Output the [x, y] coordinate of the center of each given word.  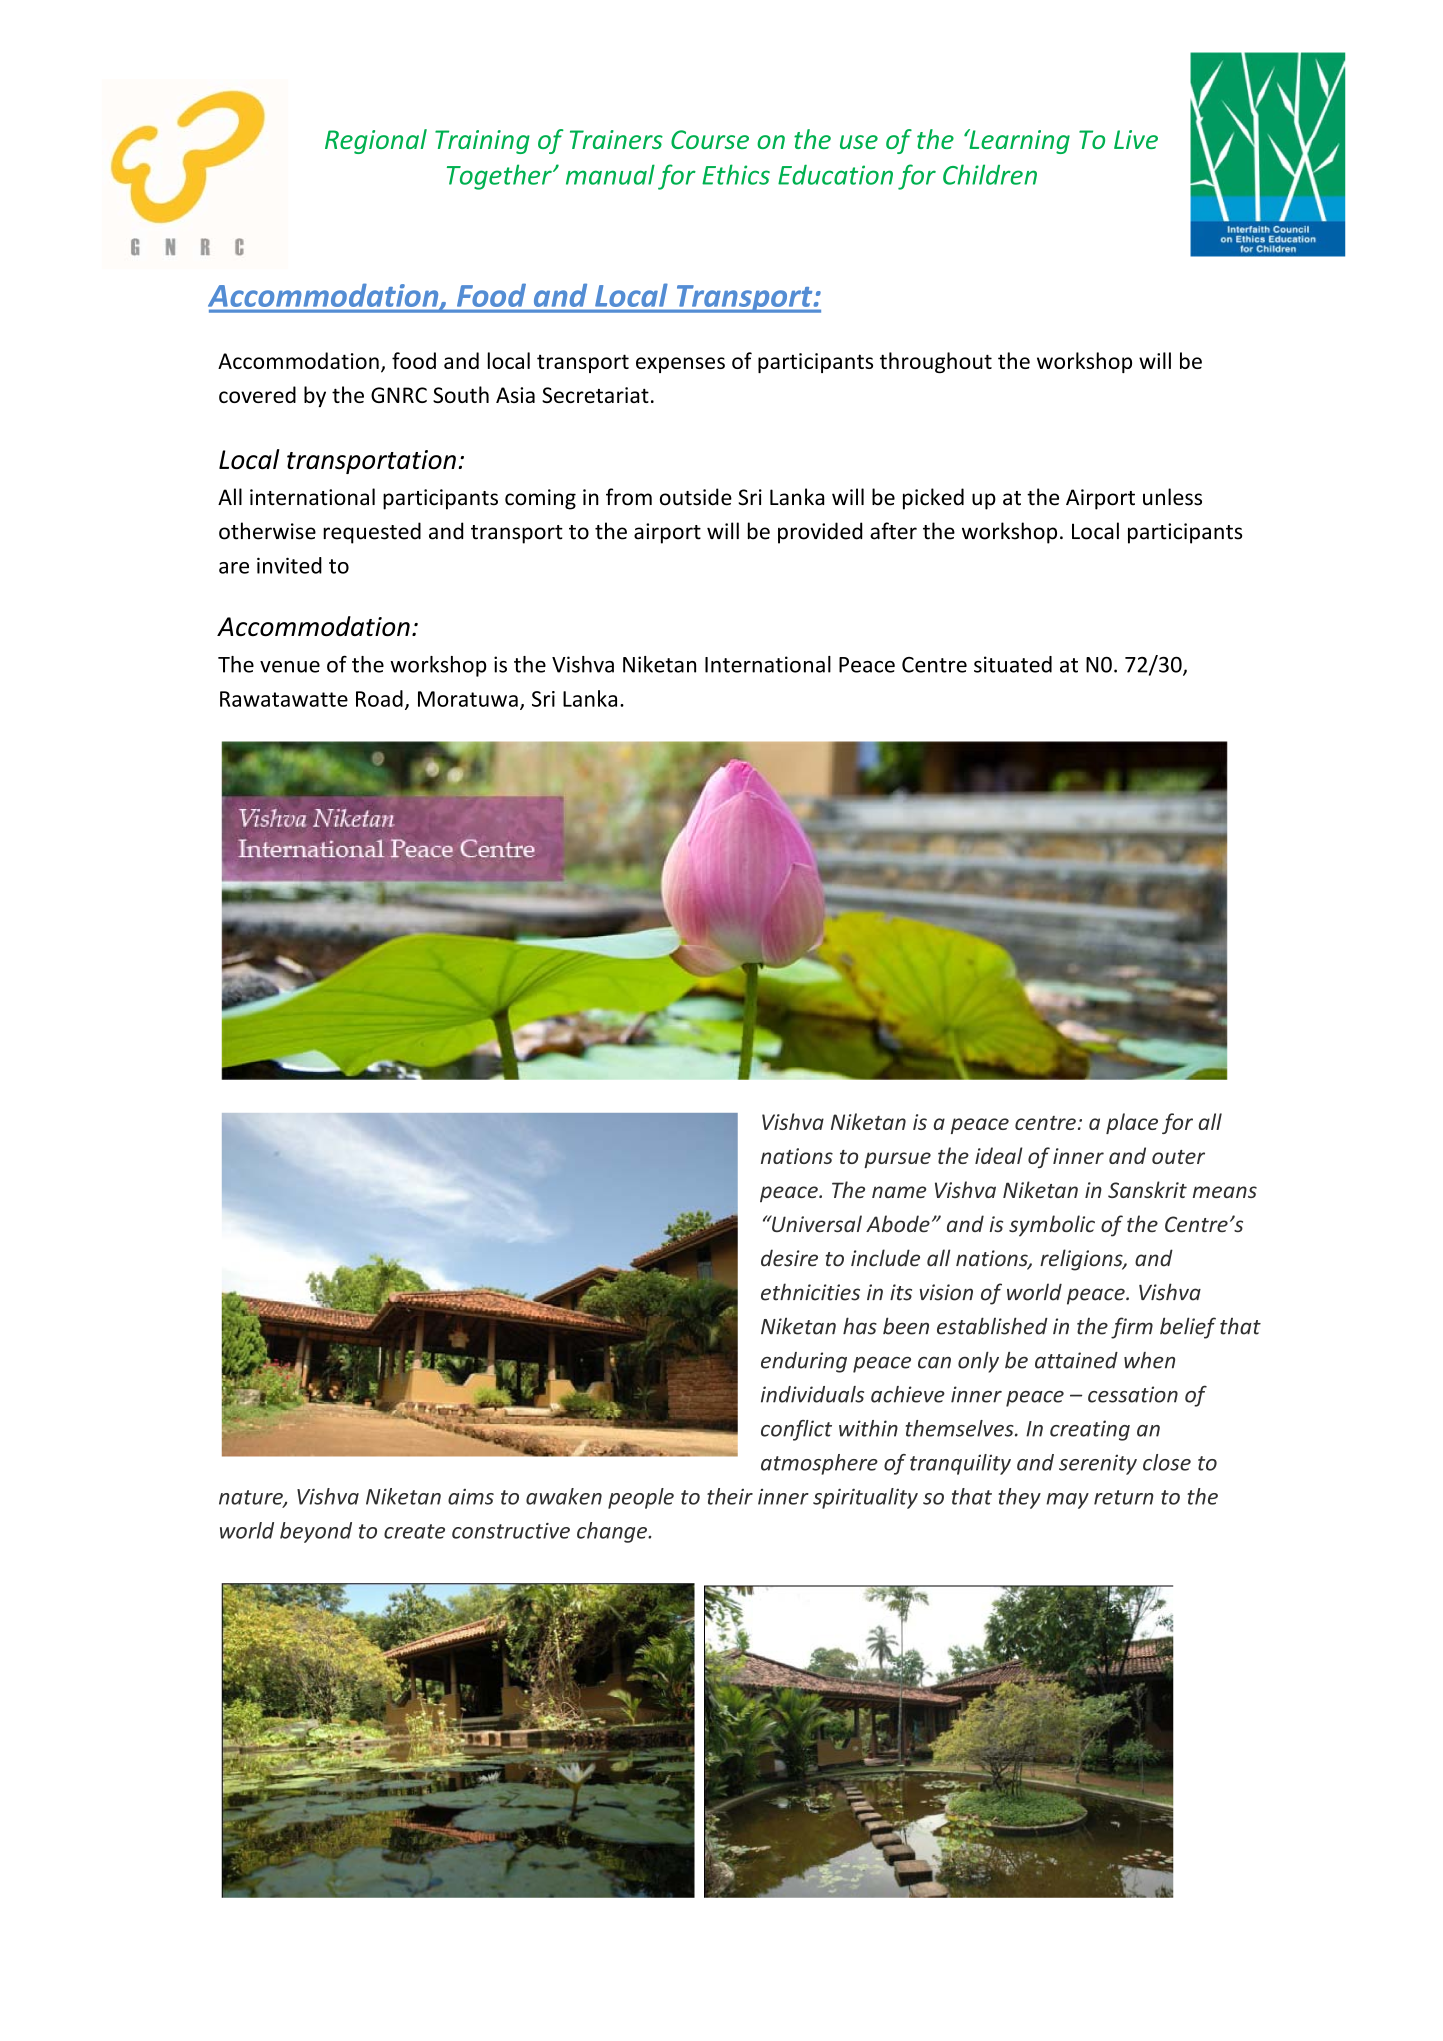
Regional [376, 141]
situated [1013, 664]
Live [1136, 139]
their [730, 1496]
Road [379, 698]
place [1132, 1123]
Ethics [736, 174]
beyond [316, 1532]
